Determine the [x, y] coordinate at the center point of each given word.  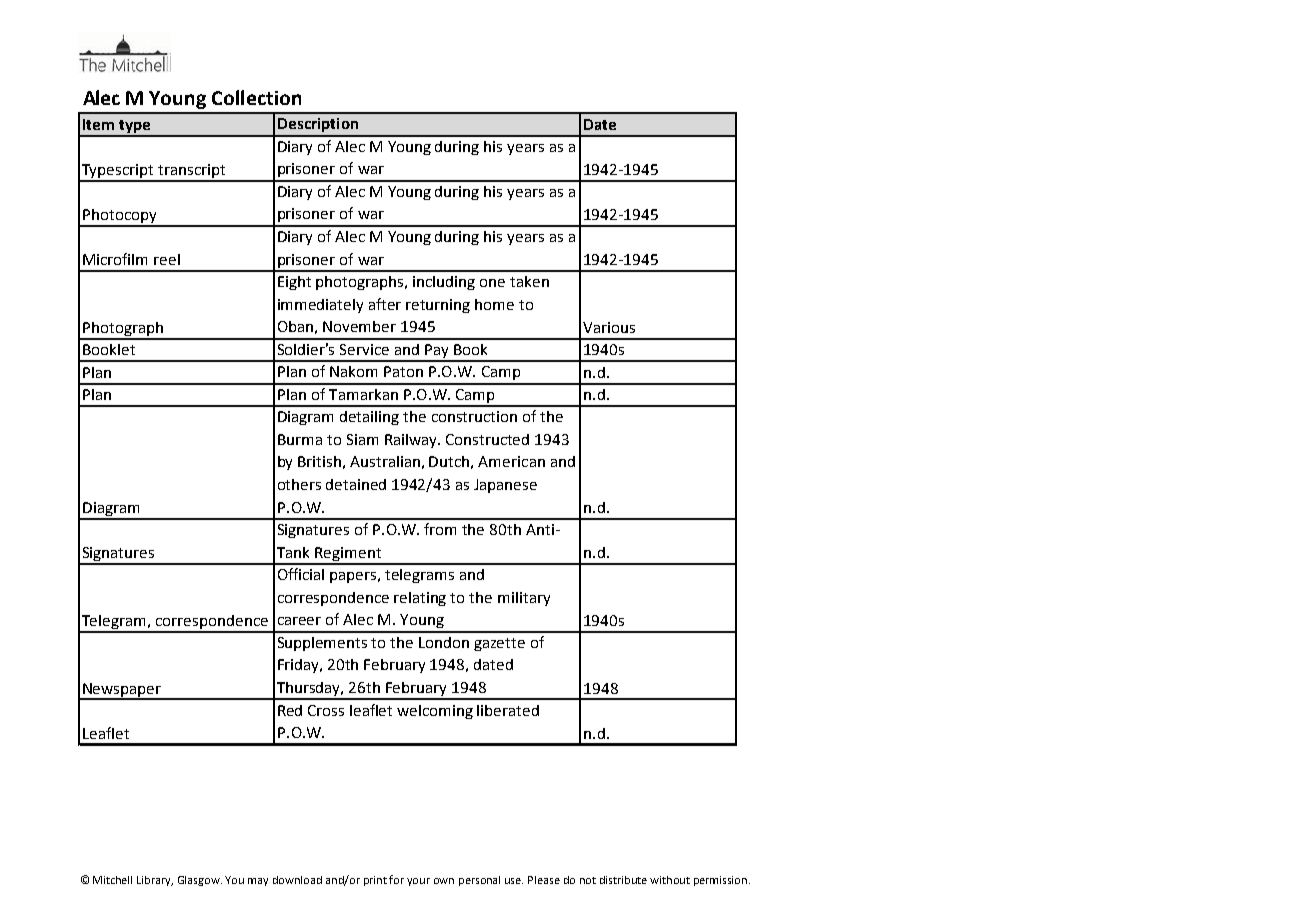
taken [529, 281]
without [670, 880]
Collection [256, 97]
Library [155, 881]
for [396, 879]
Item [98, 124]
